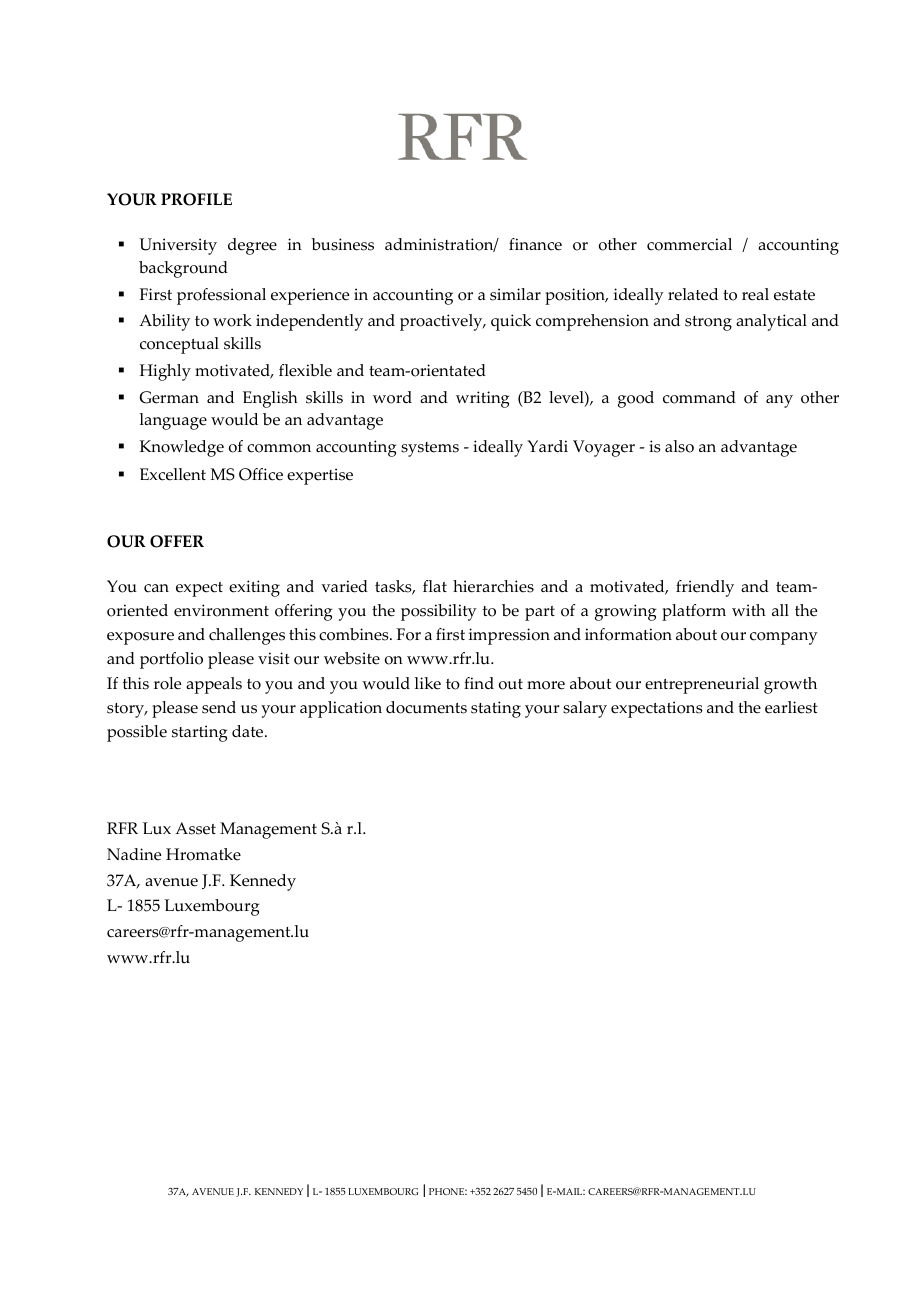 The height and width of the document is (1308, 924). What do you see at coordinates (195, 828) in the document?
I see `Asset` at bounding box center [195, 828].
